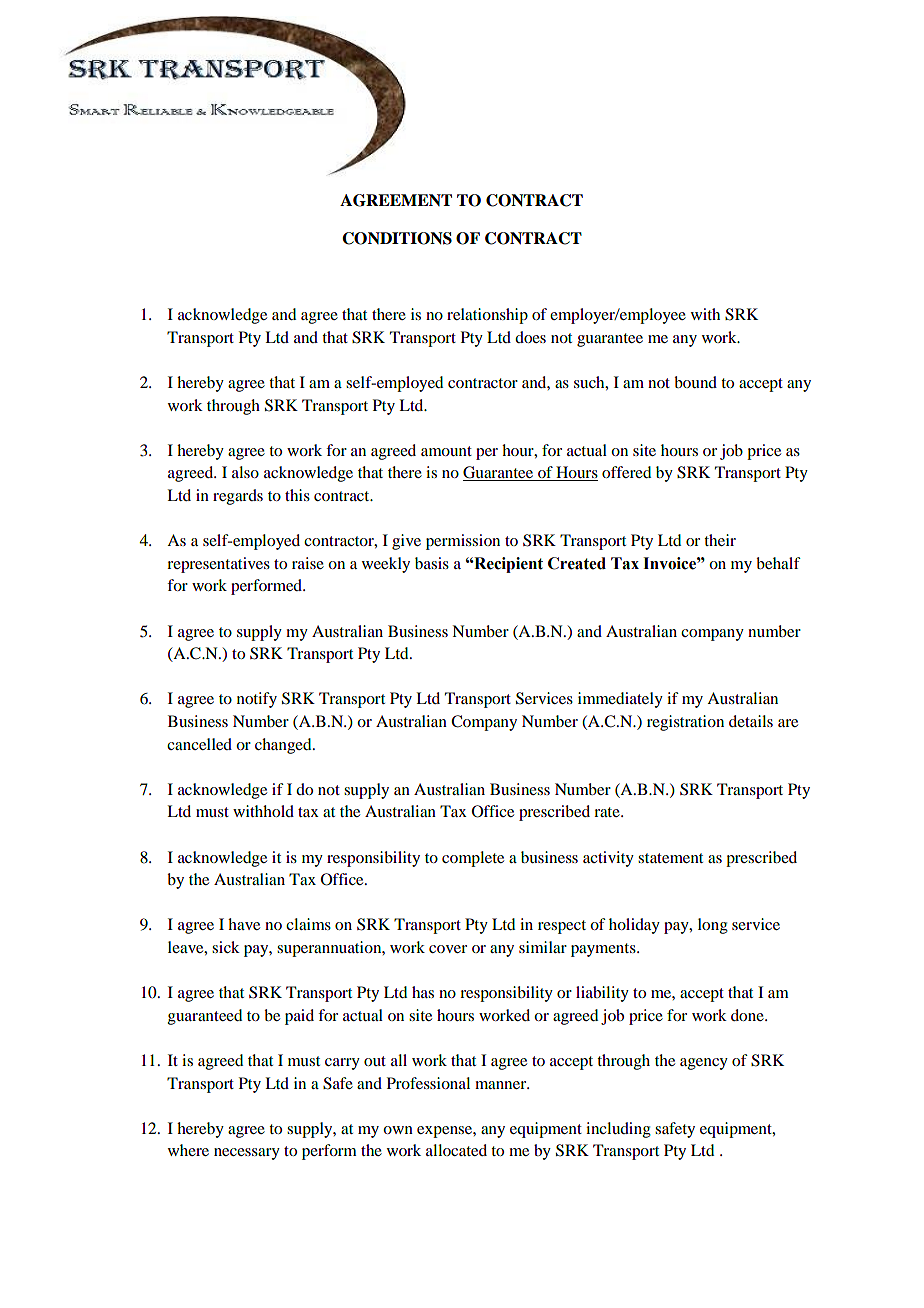  Describe the element at coordinates (670, 858) in the screenshot. I see `statement` at that location.
